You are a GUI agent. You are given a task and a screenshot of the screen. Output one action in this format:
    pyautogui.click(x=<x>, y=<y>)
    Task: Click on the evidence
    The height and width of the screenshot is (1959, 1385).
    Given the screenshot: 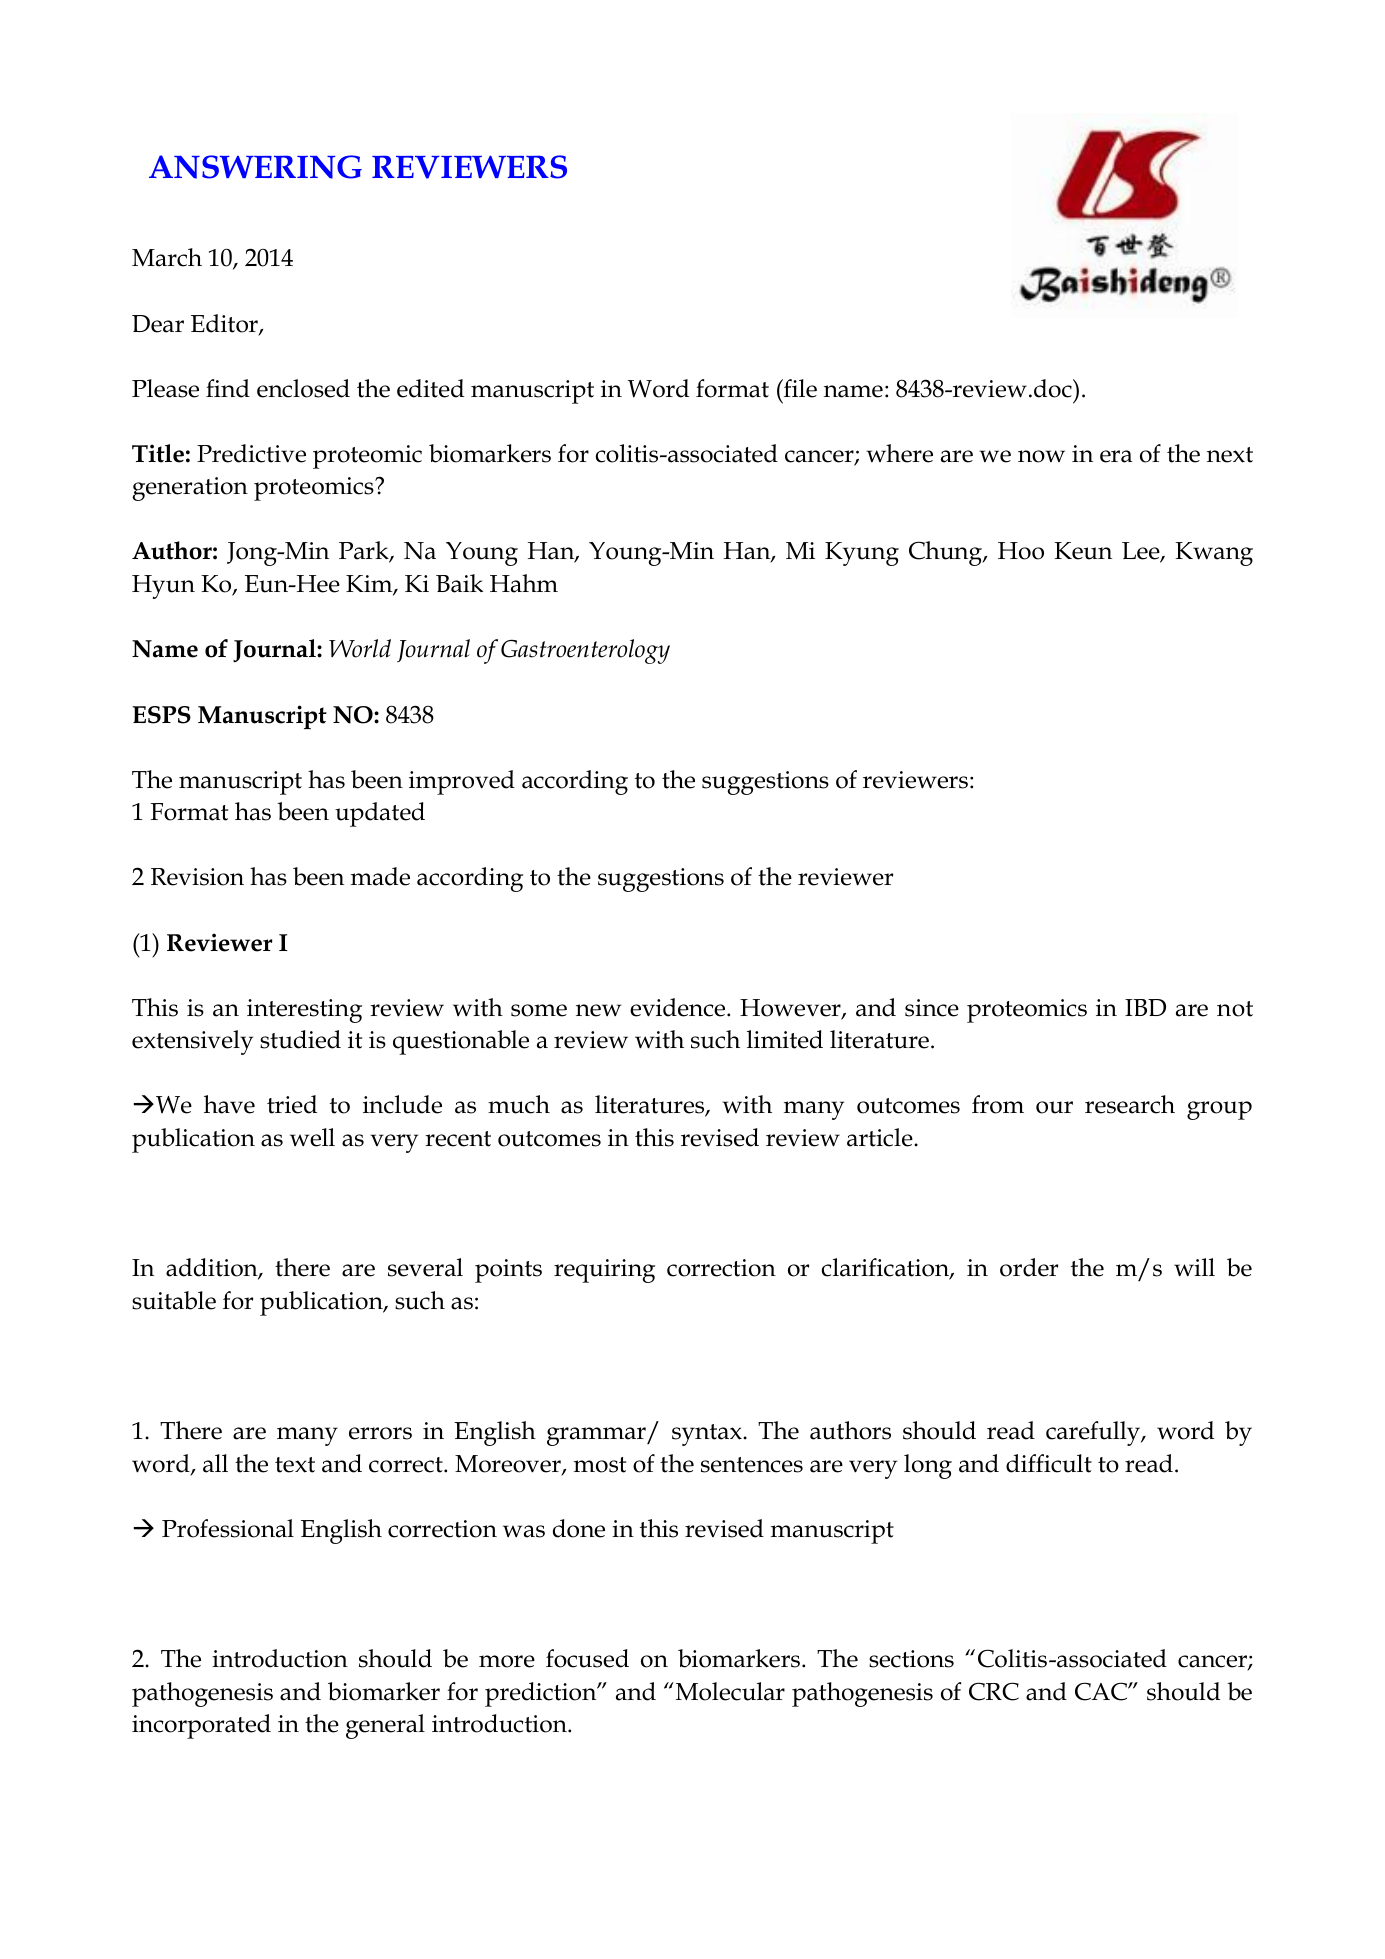 What is the action you would take?
    pyautogui.click(x=679, y=1007)
